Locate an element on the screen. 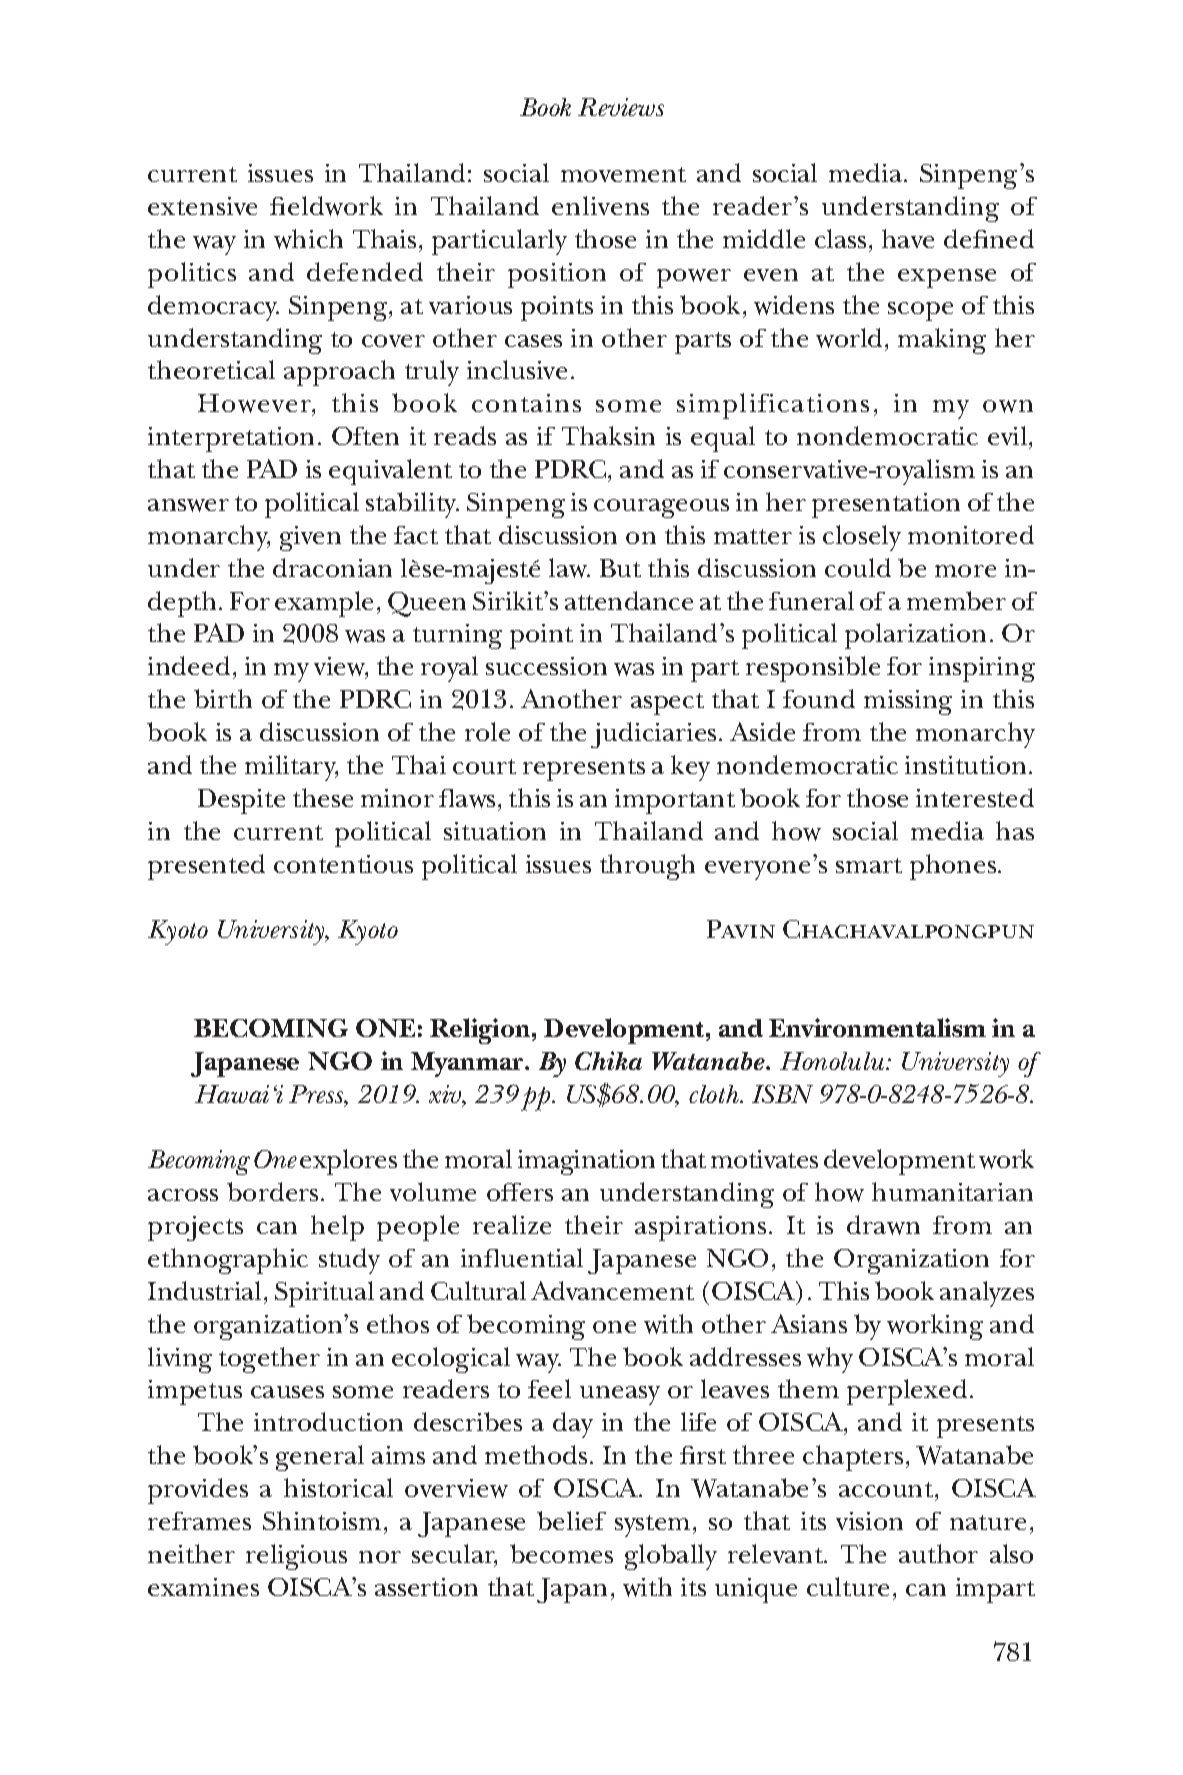 This screenshot has width=1183, height=1775. explores is located at coordinates (348, 1162).
